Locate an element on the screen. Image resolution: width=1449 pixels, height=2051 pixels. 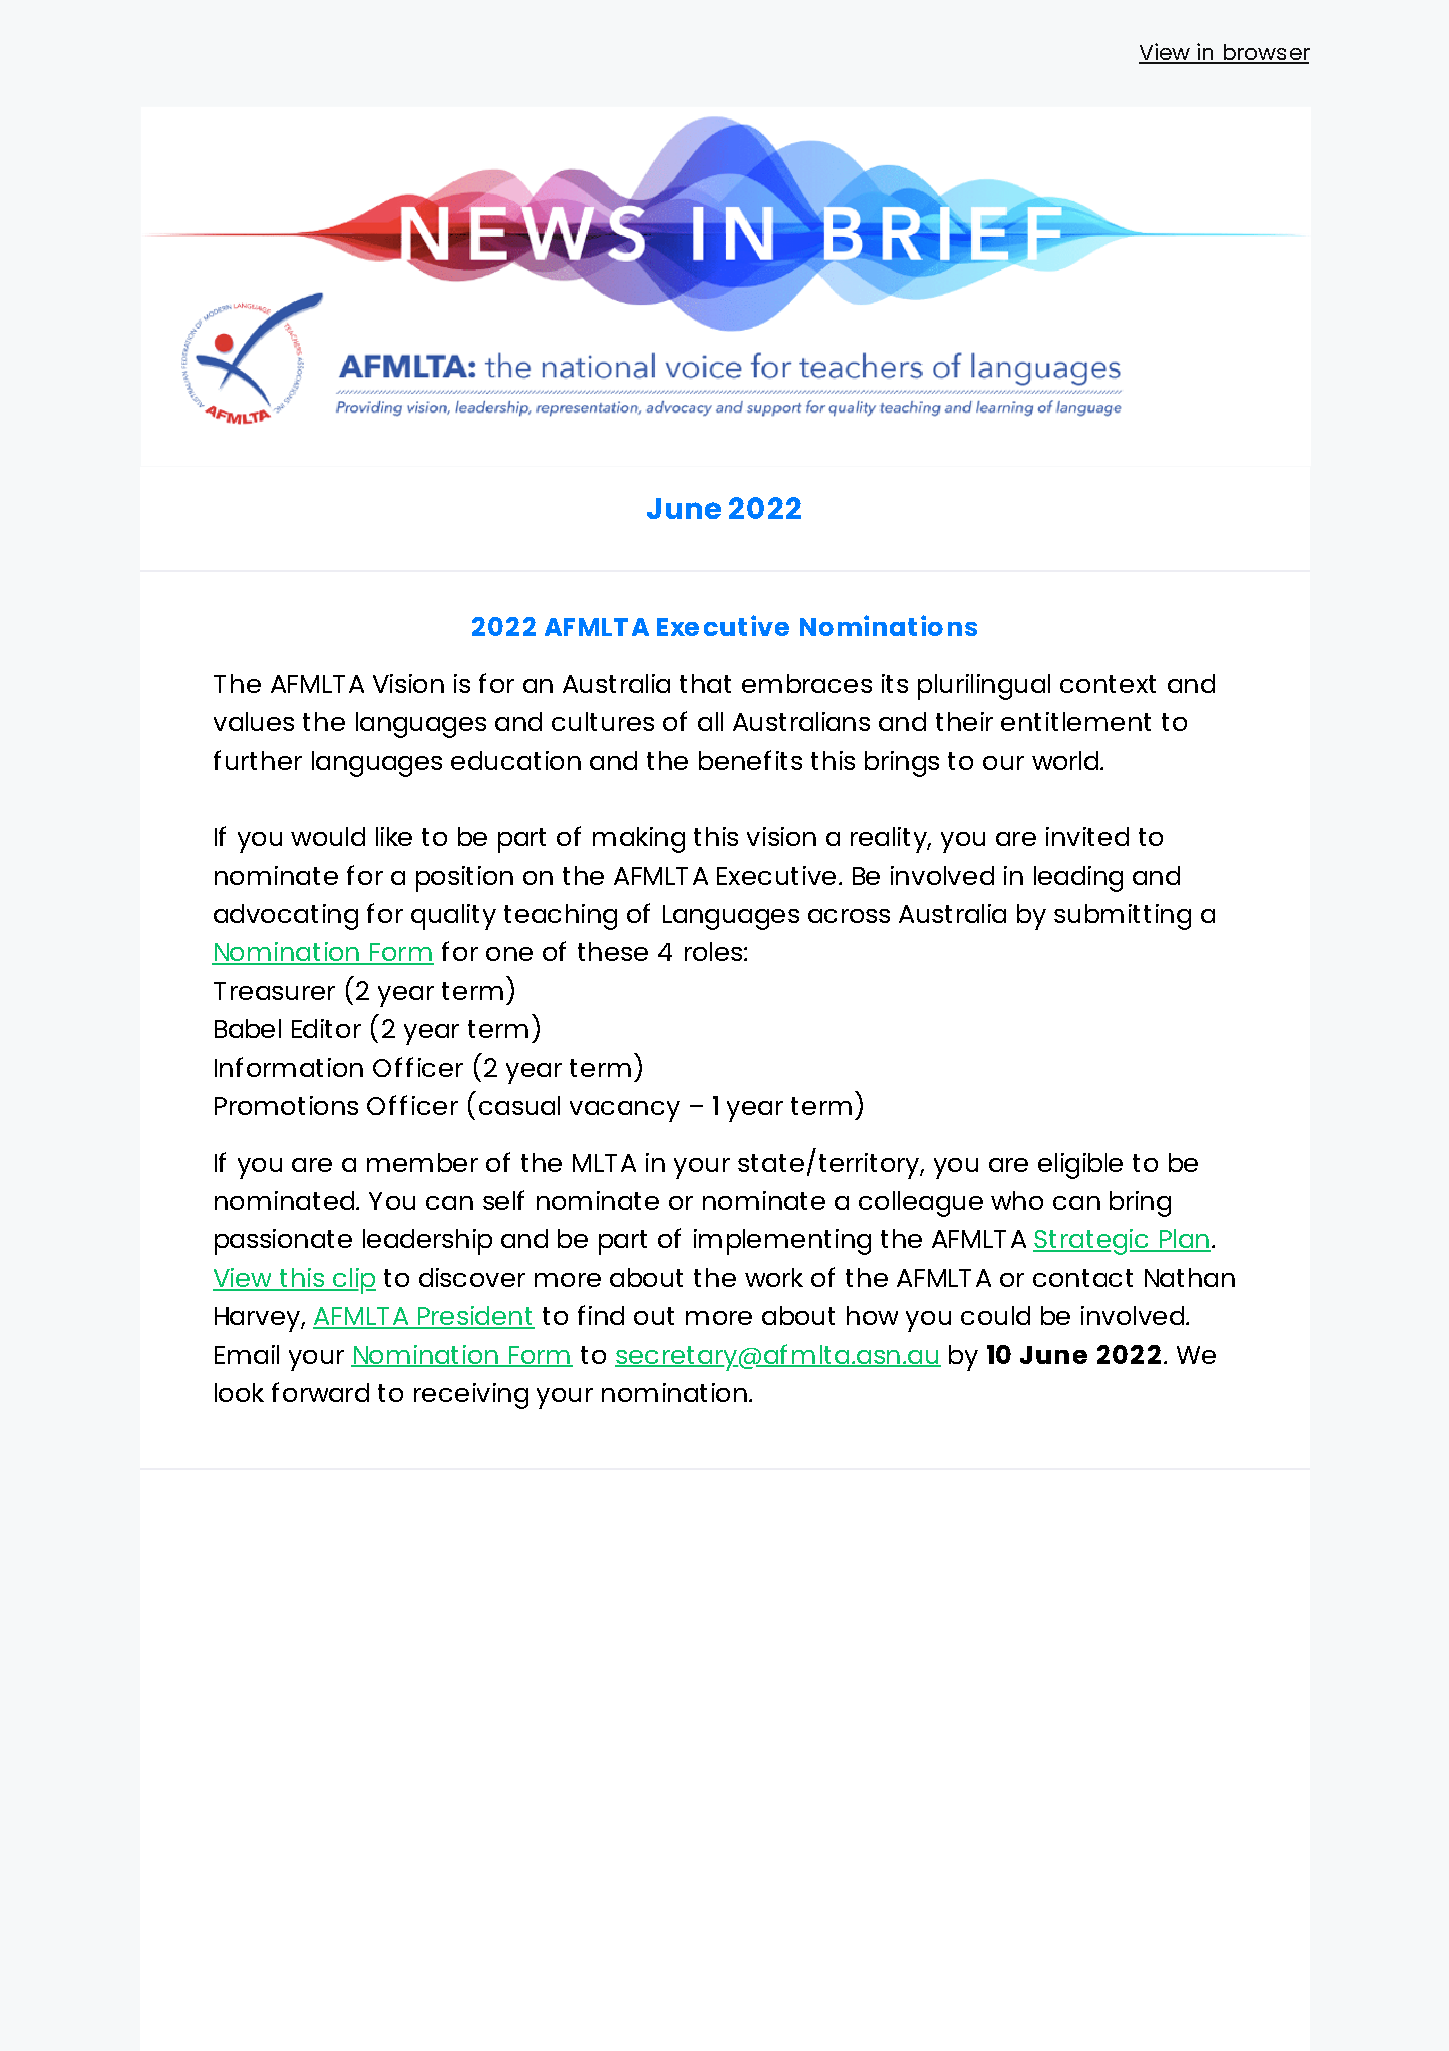
values is located at coordinates (254, 721).
